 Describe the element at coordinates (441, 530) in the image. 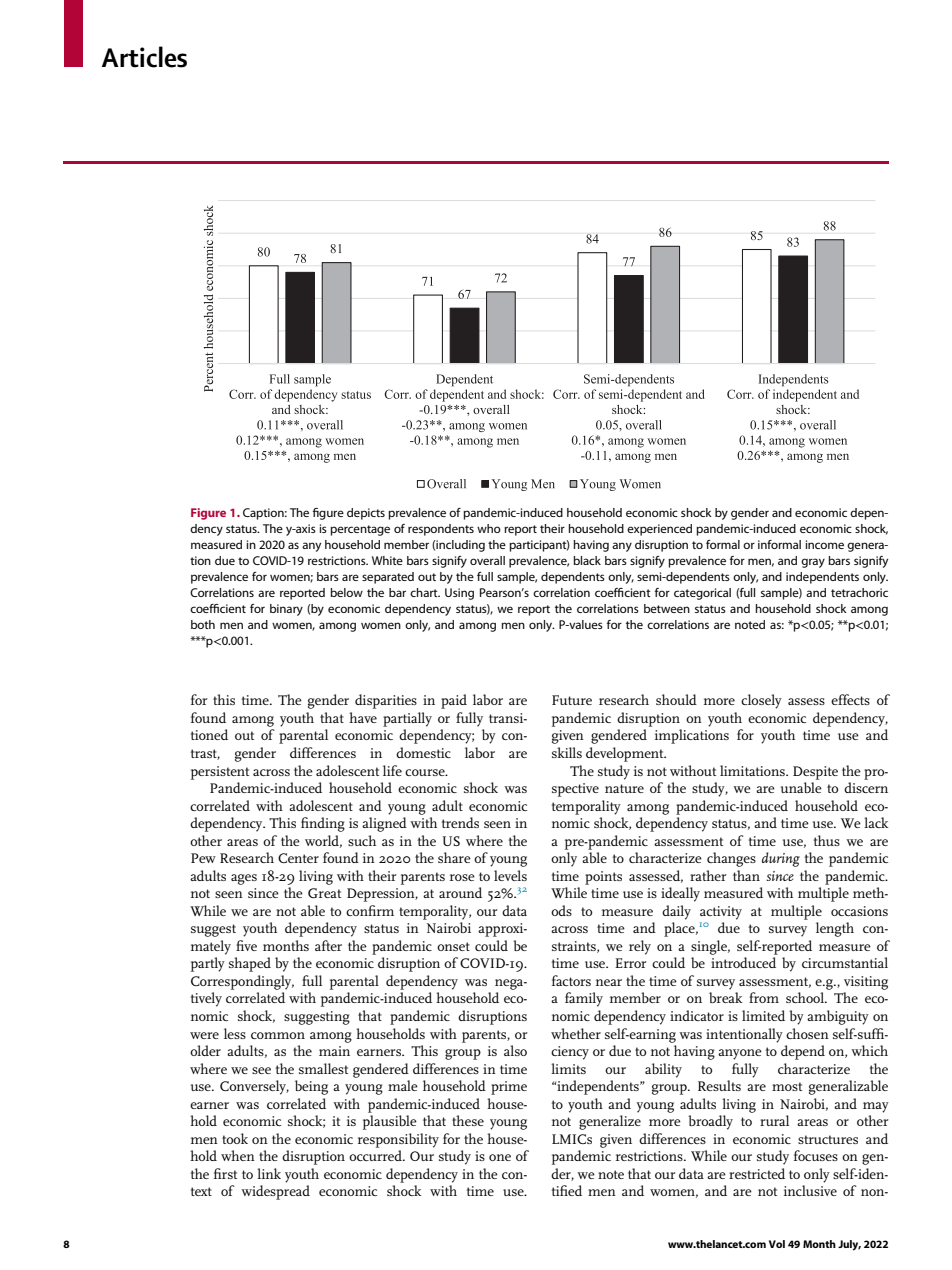

I see `respondents` at that location.
